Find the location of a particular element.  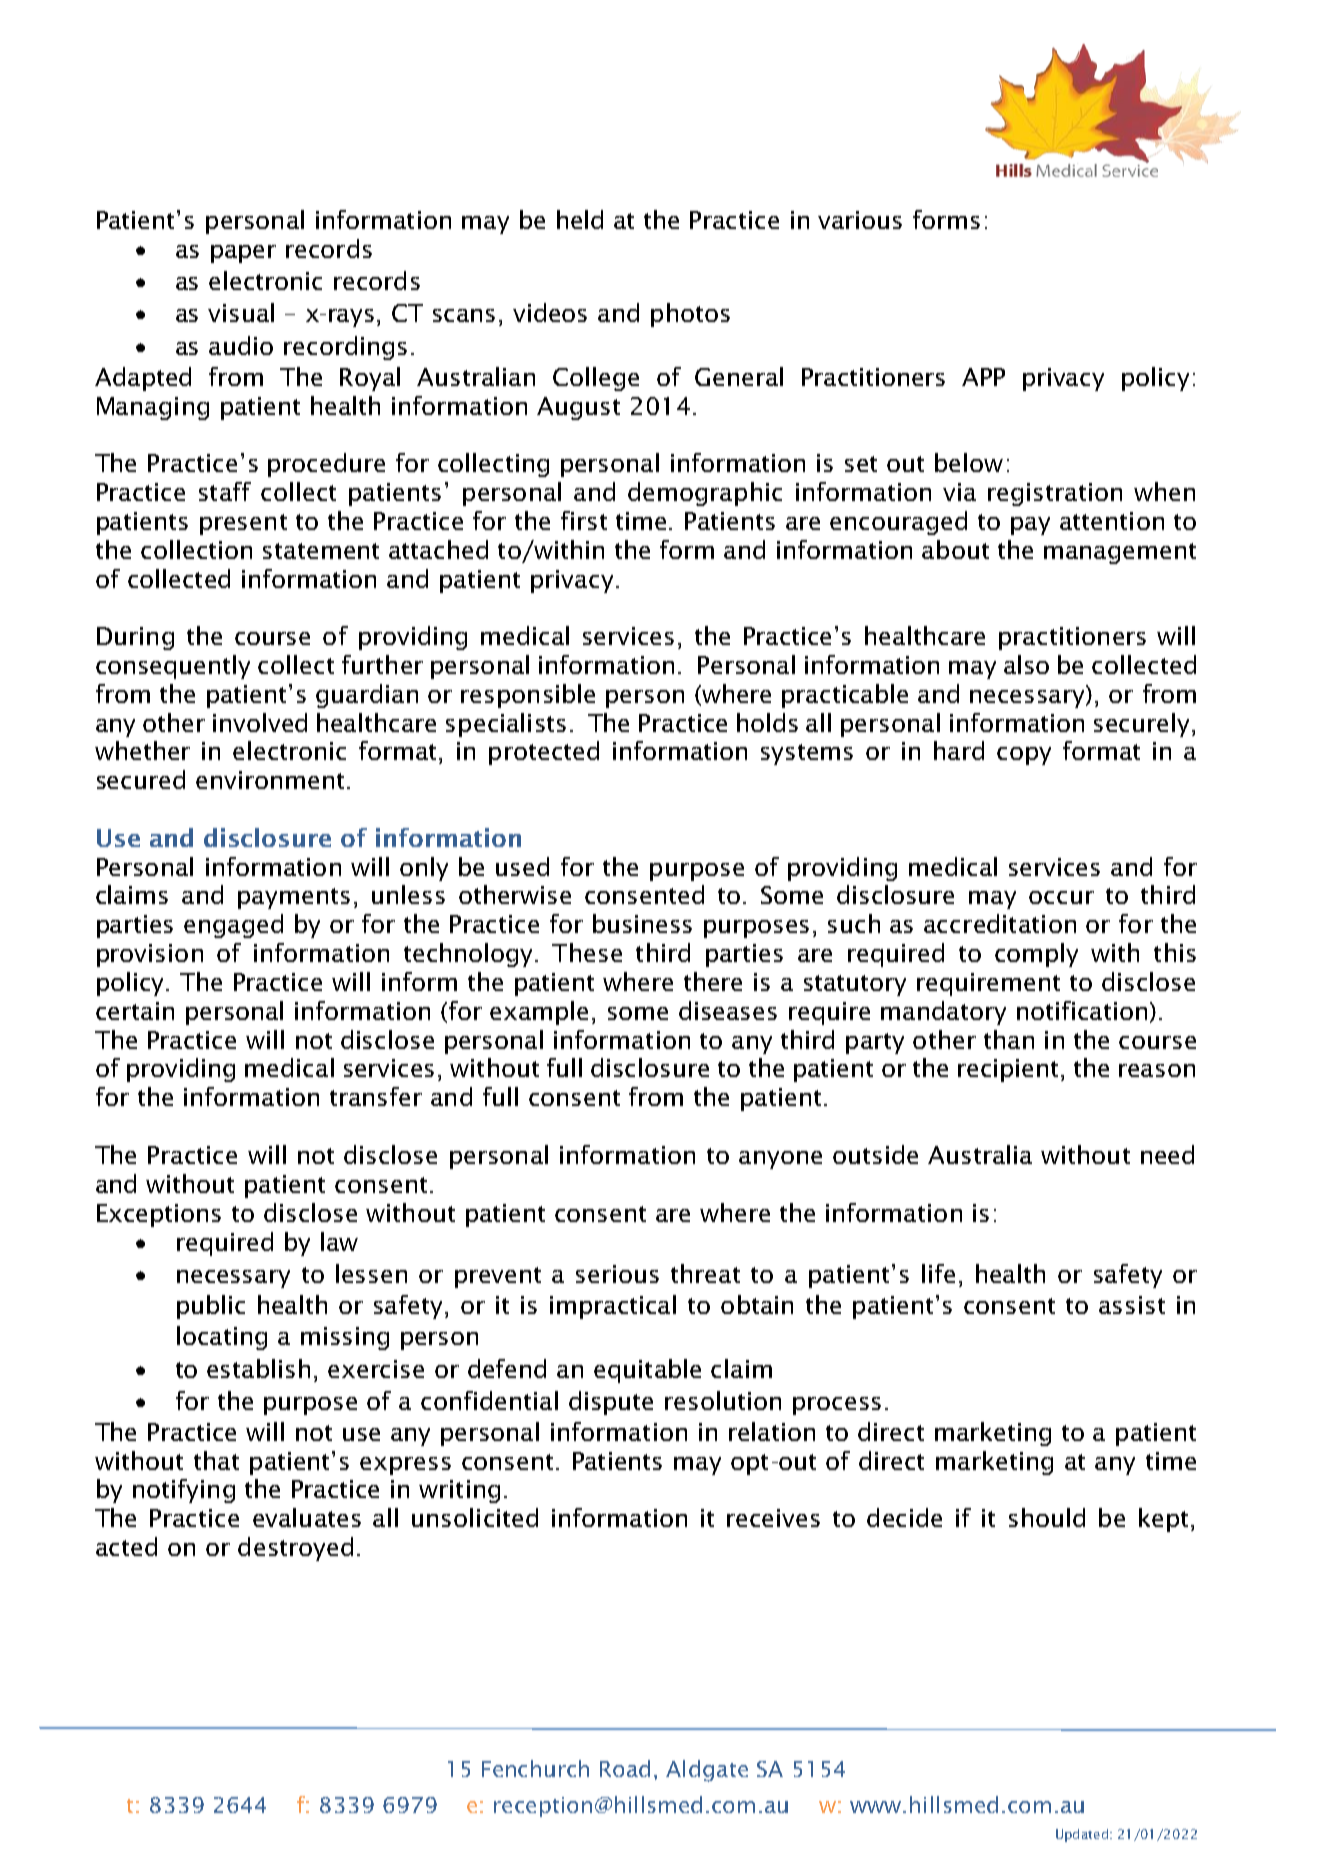

public is located at coordinates (211, 1307).
